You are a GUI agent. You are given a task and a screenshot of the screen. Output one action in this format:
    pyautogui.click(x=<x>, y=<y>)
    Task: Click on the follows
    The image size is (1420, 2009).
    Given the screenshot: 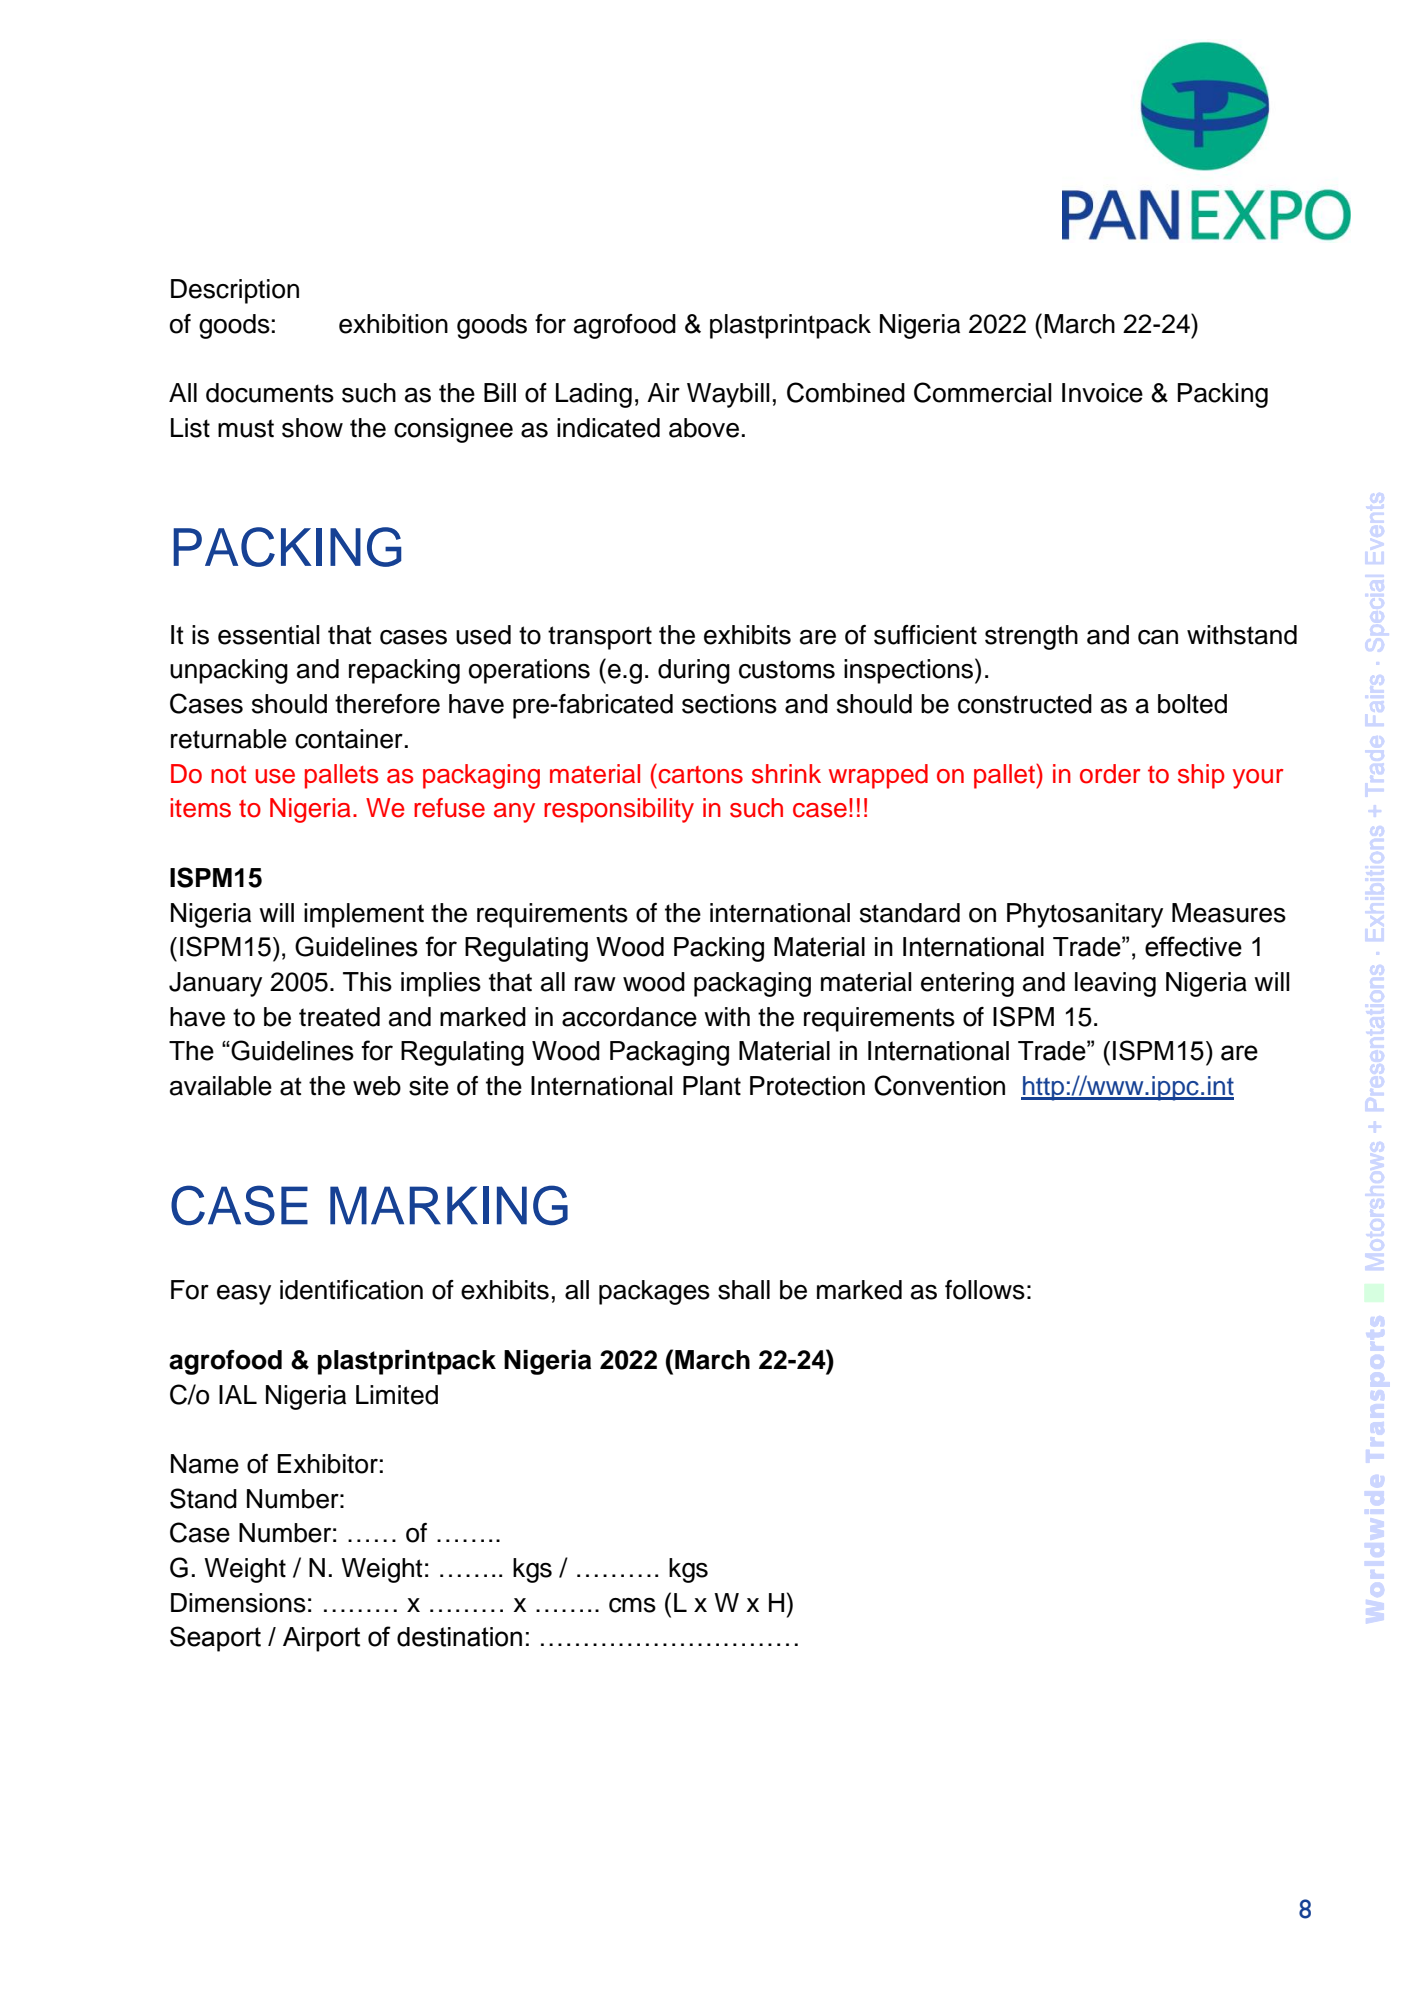 What is the action you would take?
    pyautogui.click(x=985, y=1290)
